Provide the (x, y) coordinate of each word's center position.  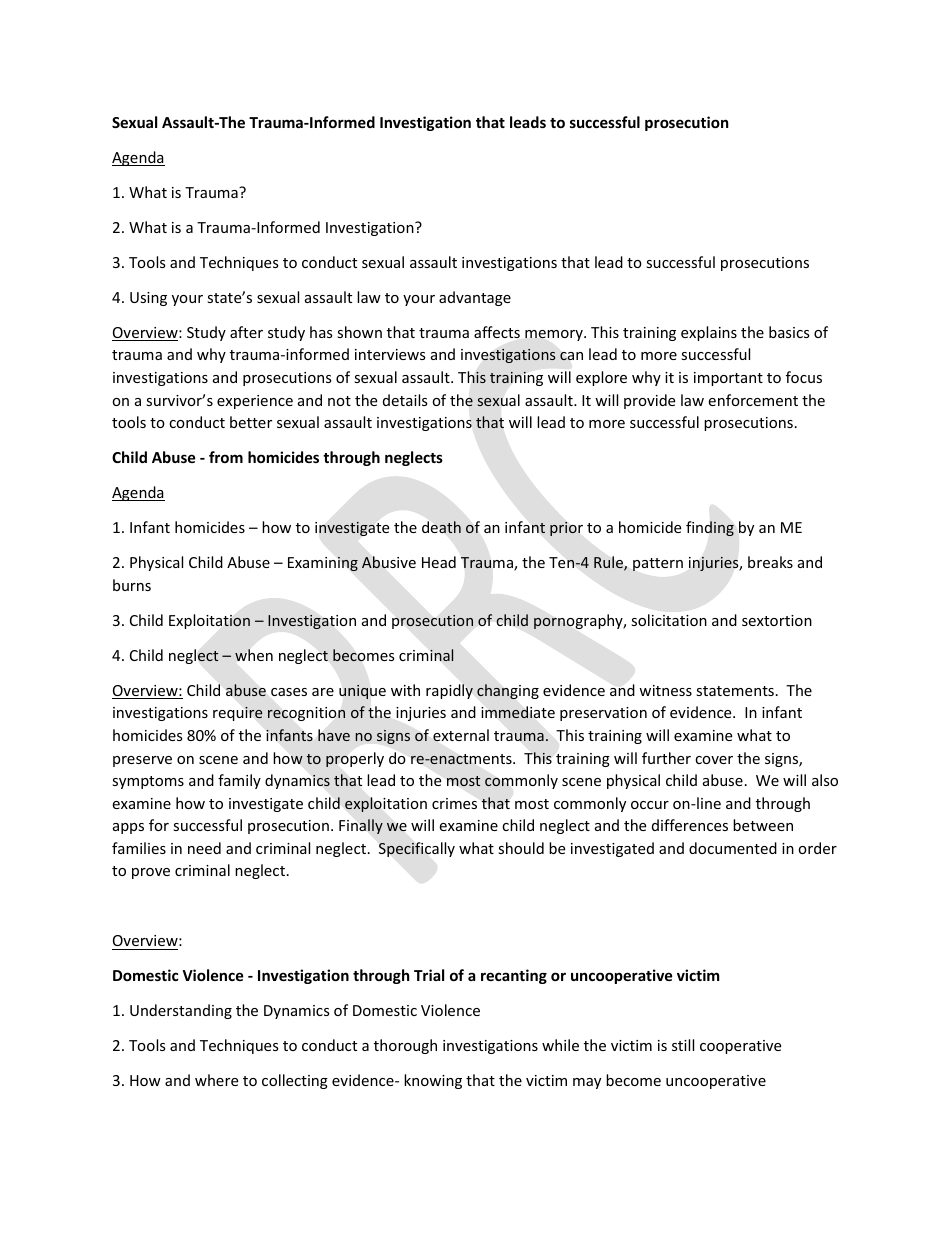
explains (709, 333)
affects (497, 332)
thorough (405, 1046)
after (246, 332)
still (683, 1045)
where (216, 1080)
